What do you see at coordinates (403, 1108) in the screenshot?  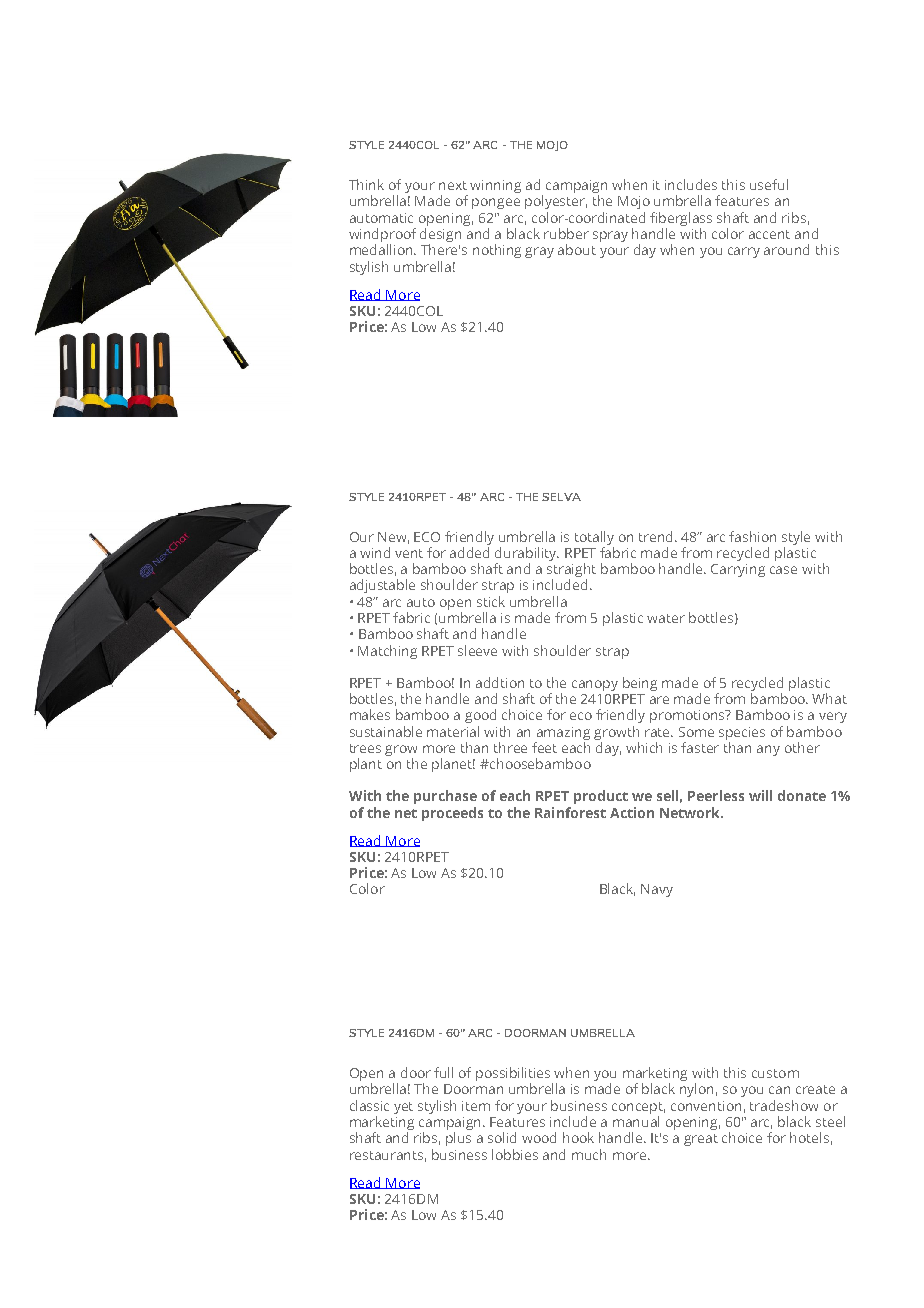 I see `yet` at bounding box center [403, 1108].
